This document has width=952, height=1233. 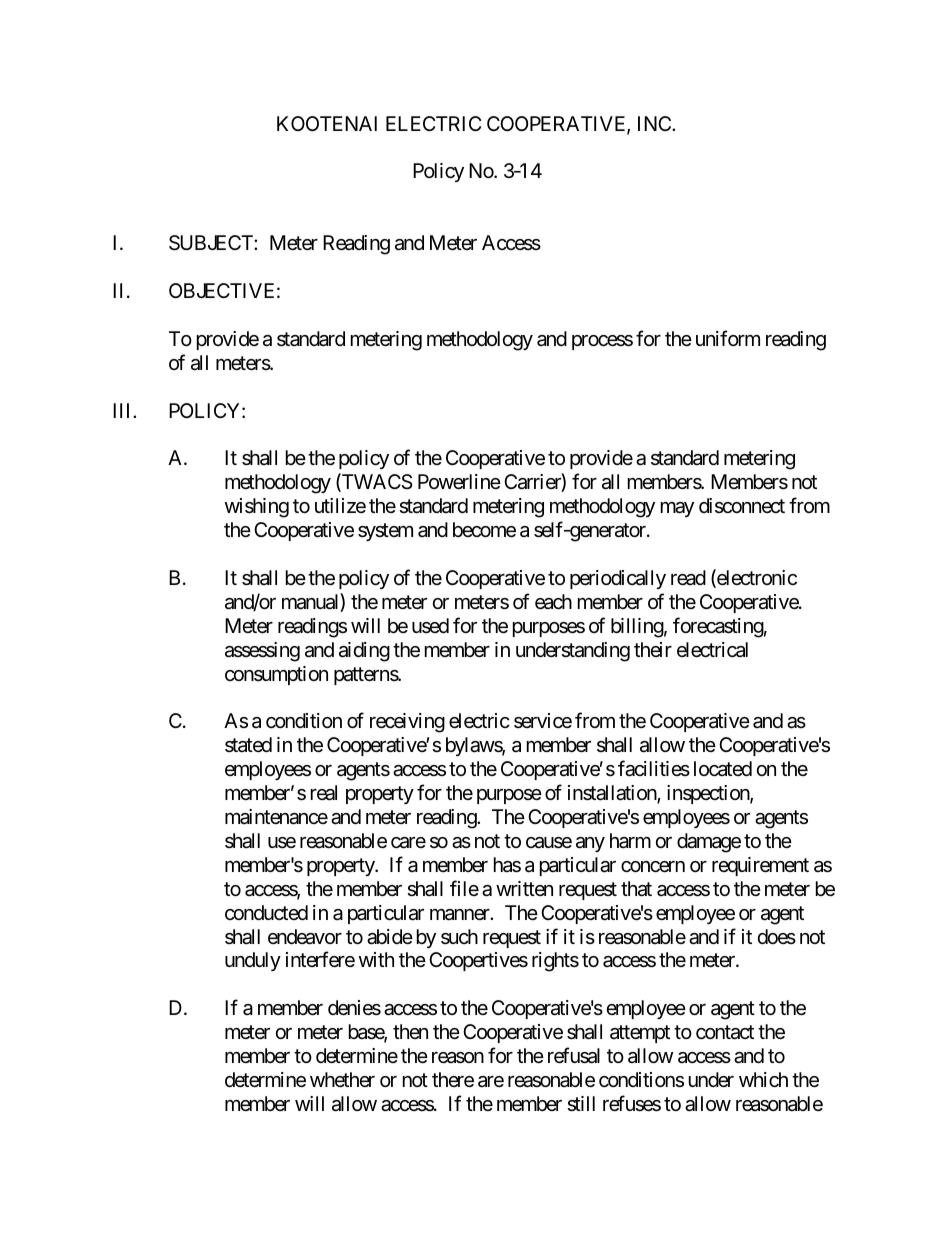 I want to click on concern, so click(x=653, y=867).
